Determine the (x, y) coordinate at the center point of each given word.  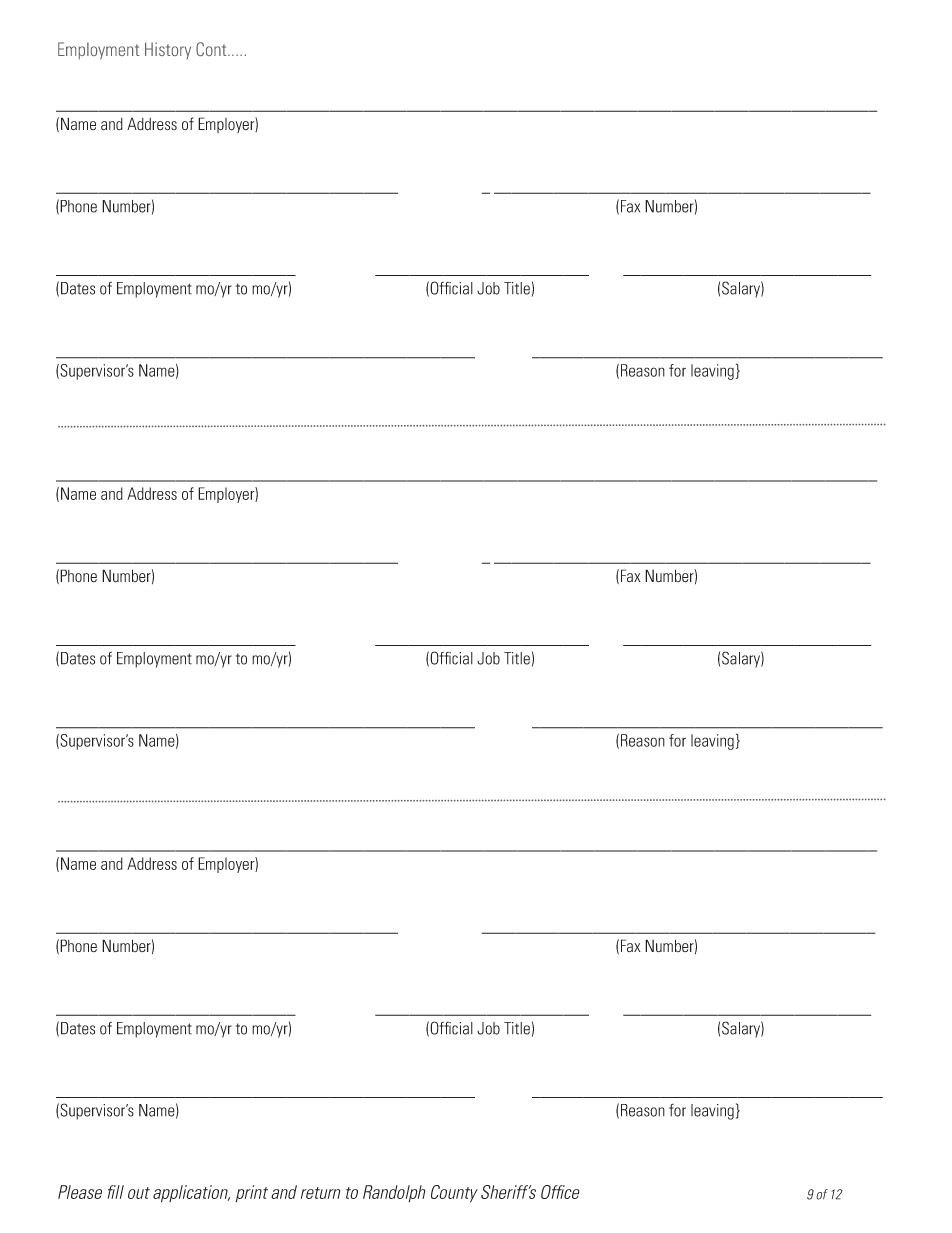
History (168, 50)
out (139, 1193)
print (252, 1193)
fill (116, 1192)
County (454, 1194)
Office (560, 1192)
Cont (212, 49)
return (320, 1193)
